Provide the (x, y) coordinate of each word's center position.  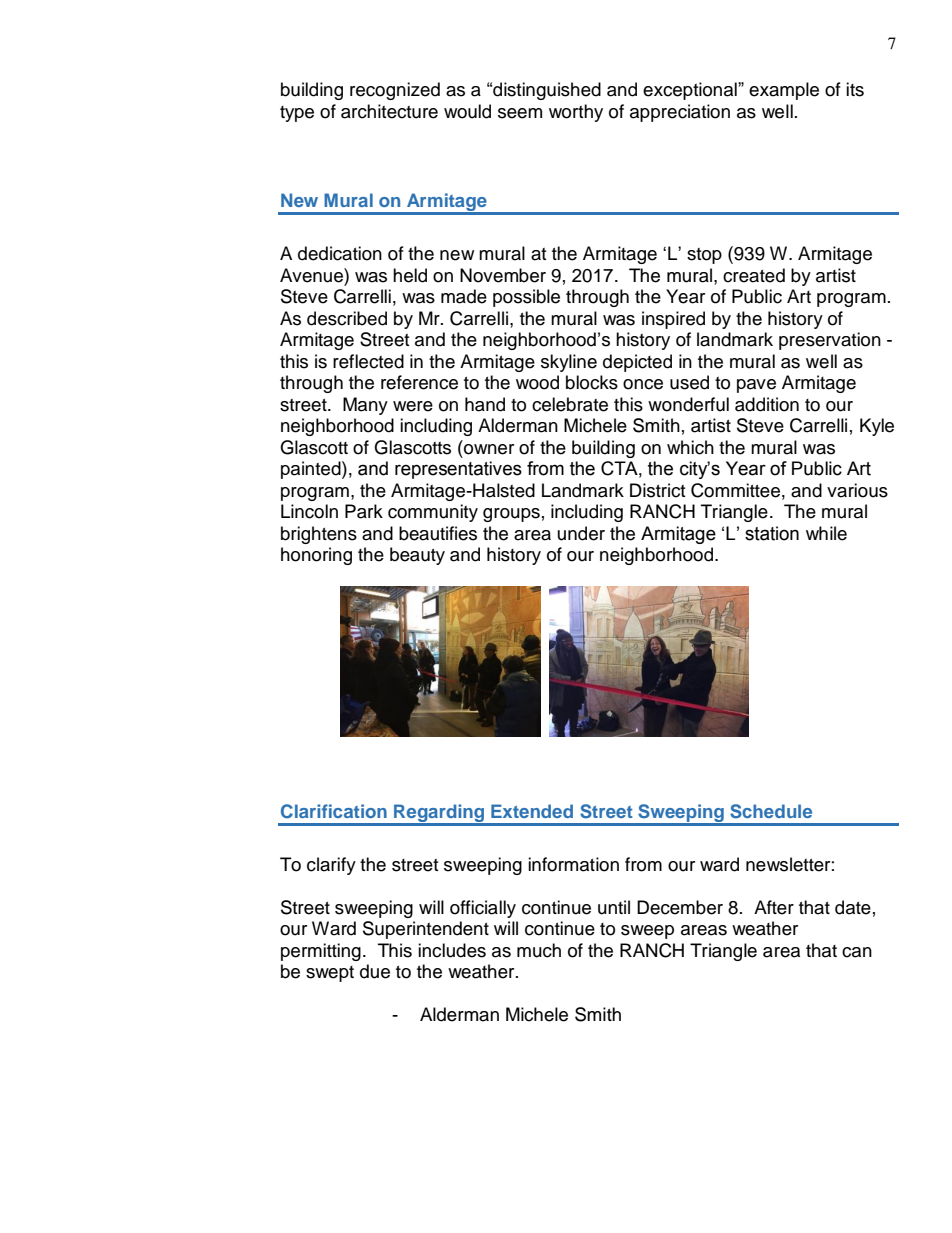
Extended (532, 811)
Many (365, 406)
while (826, 533)
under (581, 533)
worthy (576, 113)
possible (526, 298)
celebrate (570, 404)
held (410, 275)
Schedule (771, 811)
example (784, 91)
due (375, 971)
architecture (389, 111)
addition (767, 404)
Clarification (334, 811)
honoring (316, 556)
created (754, 275)
